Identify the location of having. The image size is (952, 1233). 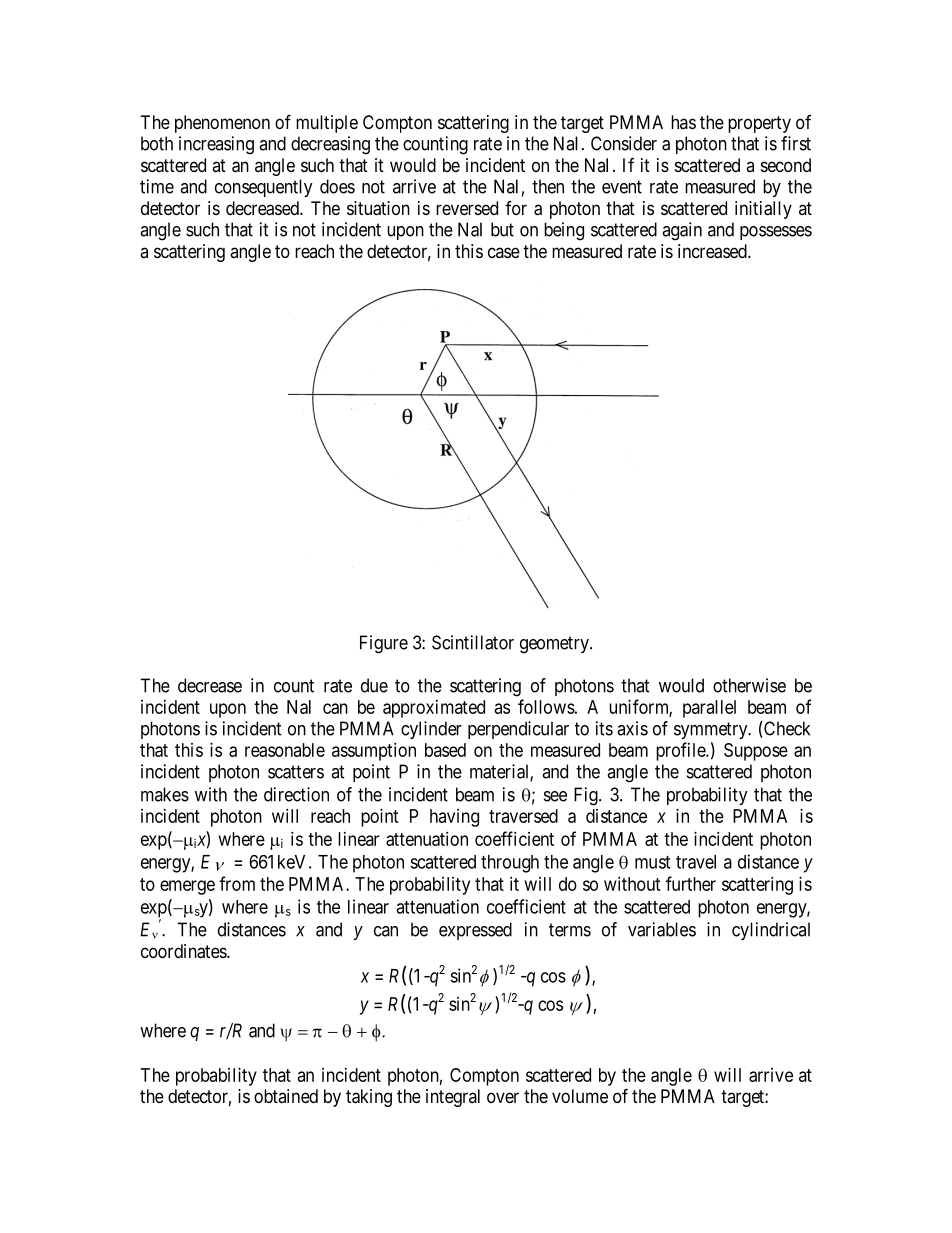
(454, 818).
